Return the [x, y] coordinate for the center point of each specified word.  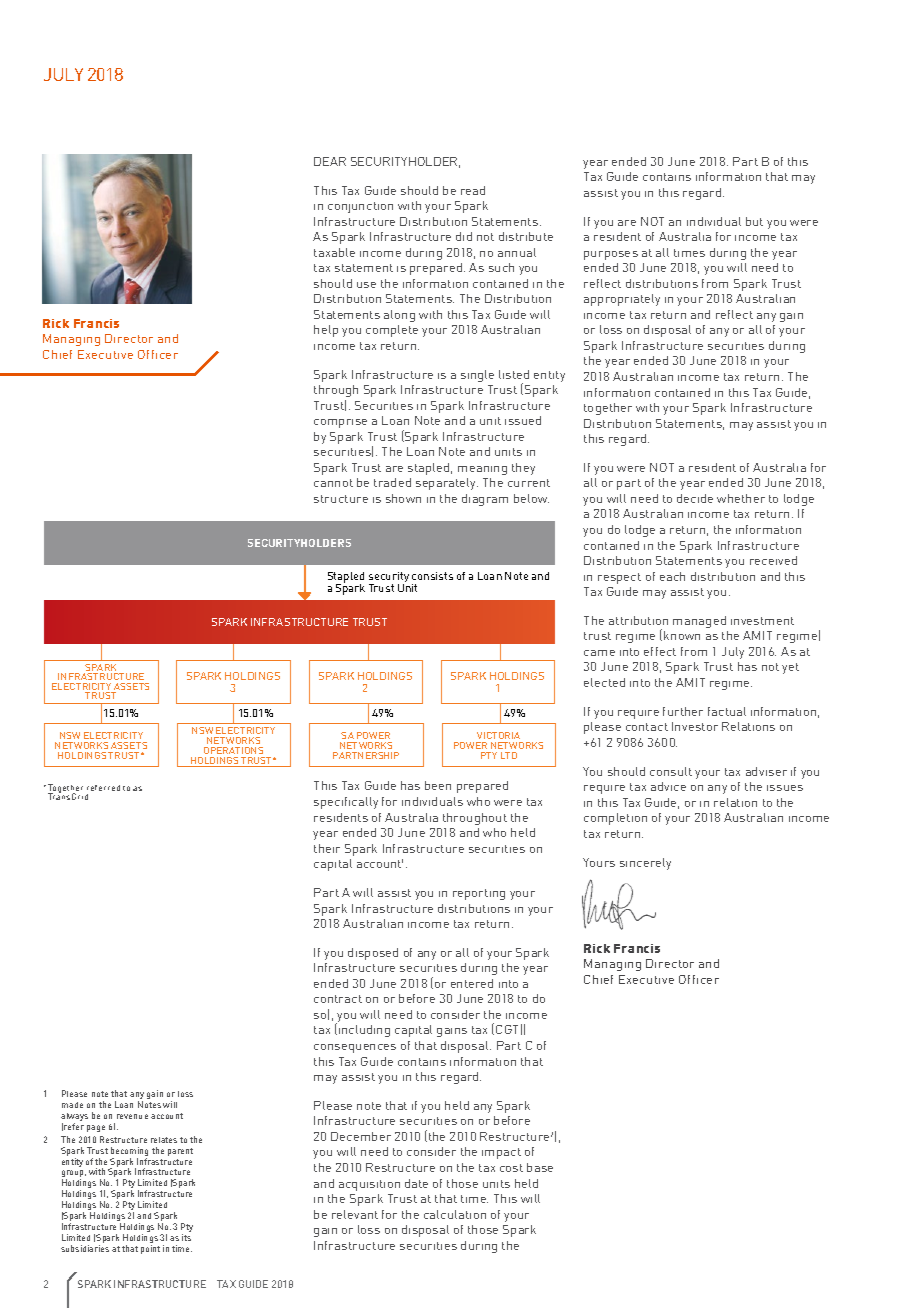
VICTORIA [498, 735]
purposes [611, 255]
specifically [346, 803]
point [150, 1249]
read [473, 190]
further [683, 711]
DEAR [330, 161]
